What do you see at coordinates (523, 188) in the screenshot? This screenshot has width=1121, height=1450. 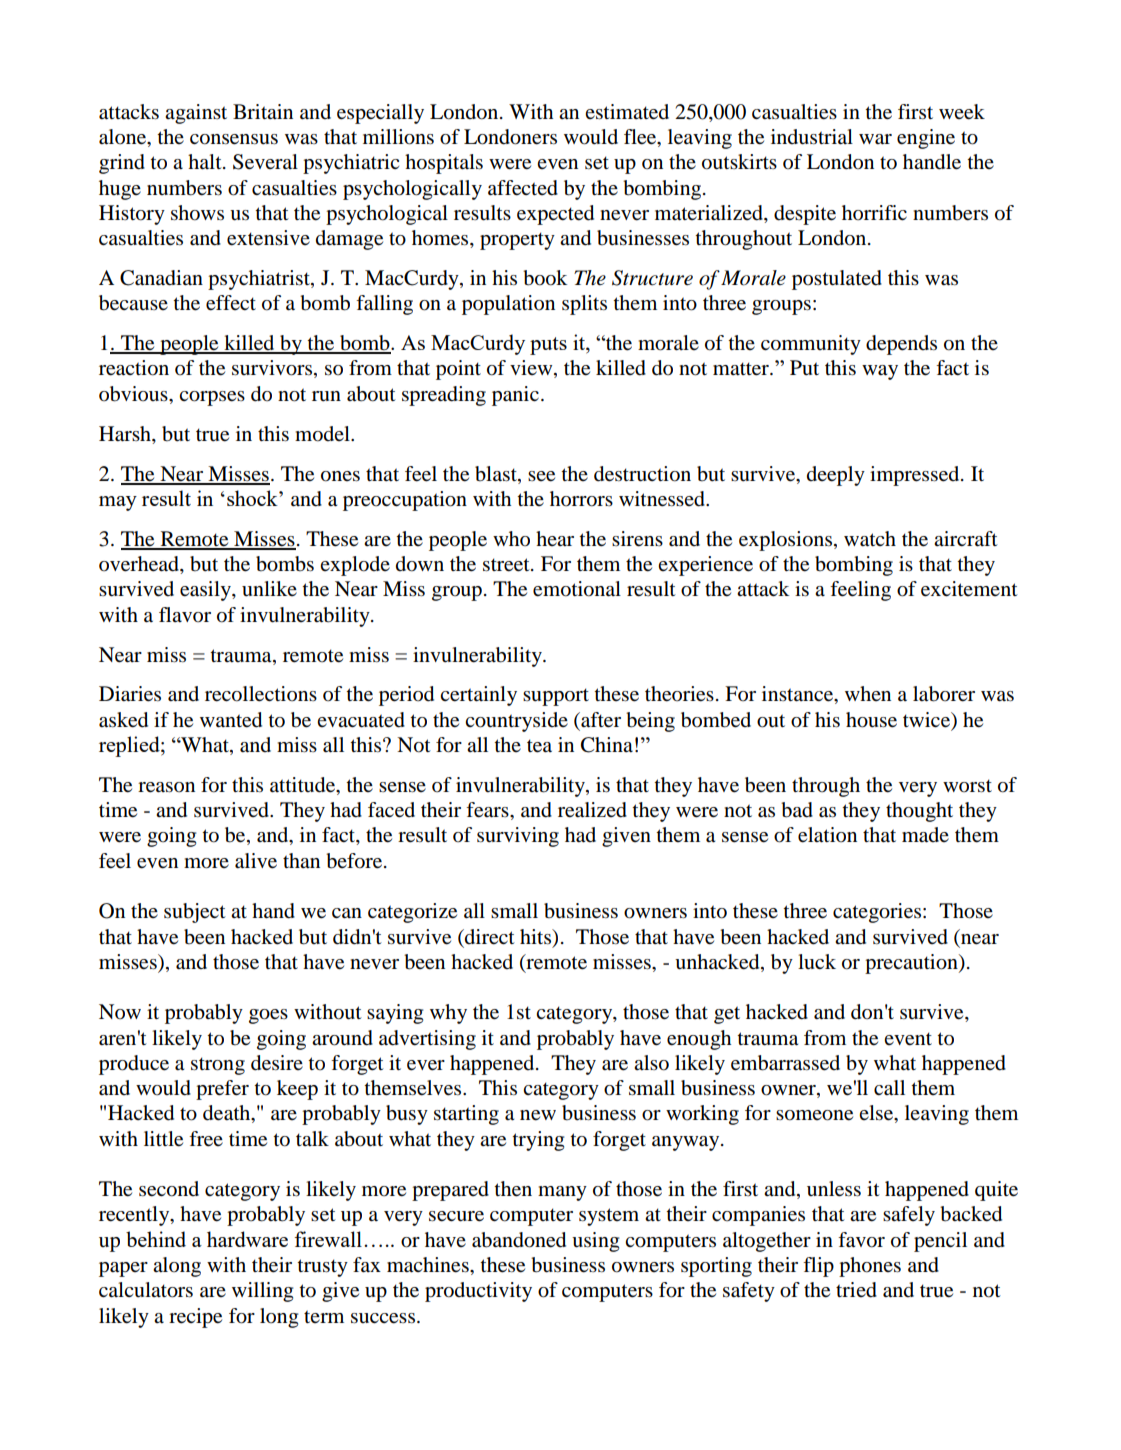 I see `affected` at bounding box center [523, 188].
